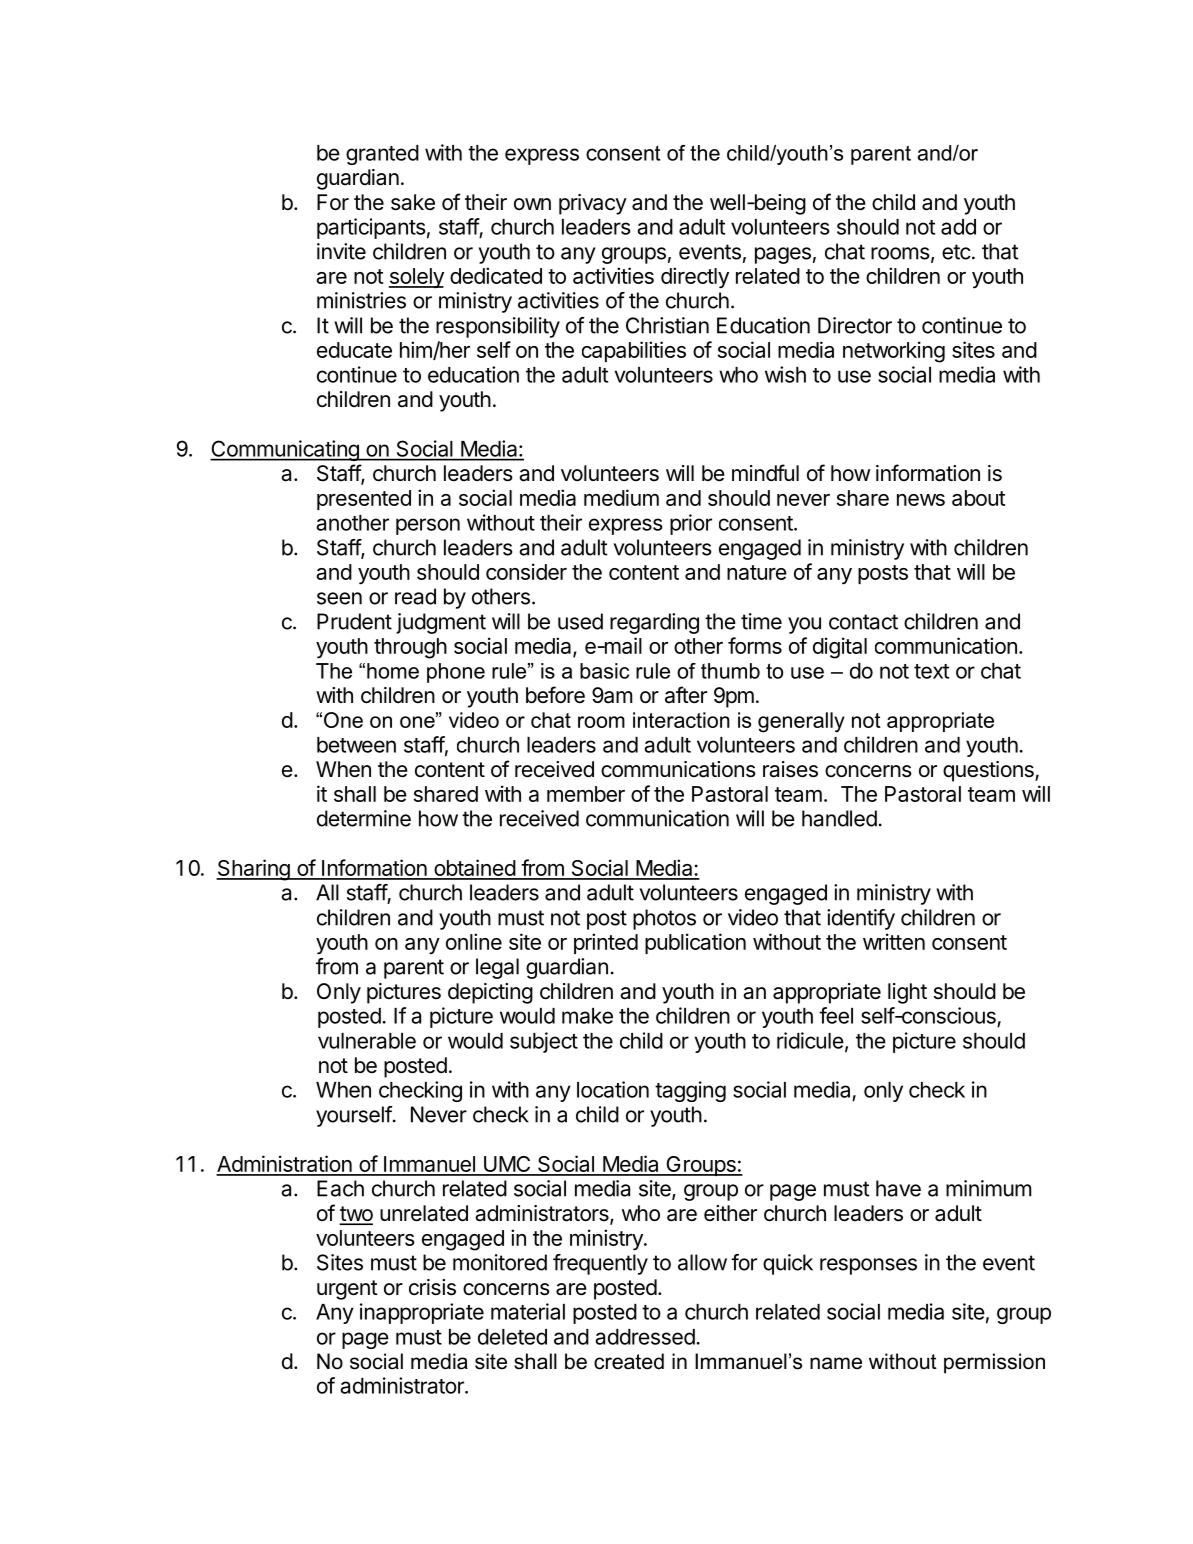 The height and width of the image is (1544, 1193). I want to click on member, so click(586, 794).
